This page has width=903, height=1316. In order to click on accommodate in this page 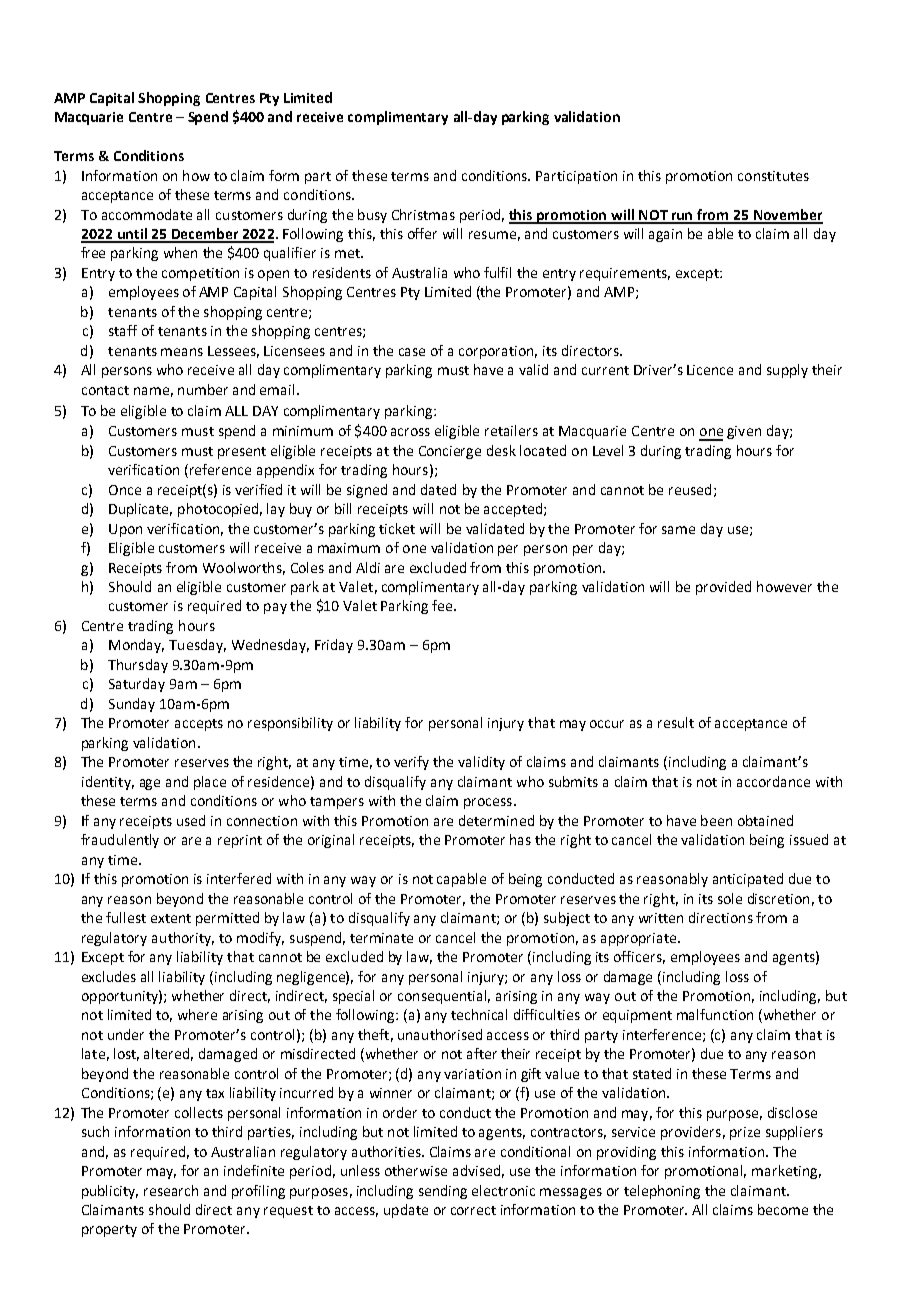, I will do `click(147, 214)`.
